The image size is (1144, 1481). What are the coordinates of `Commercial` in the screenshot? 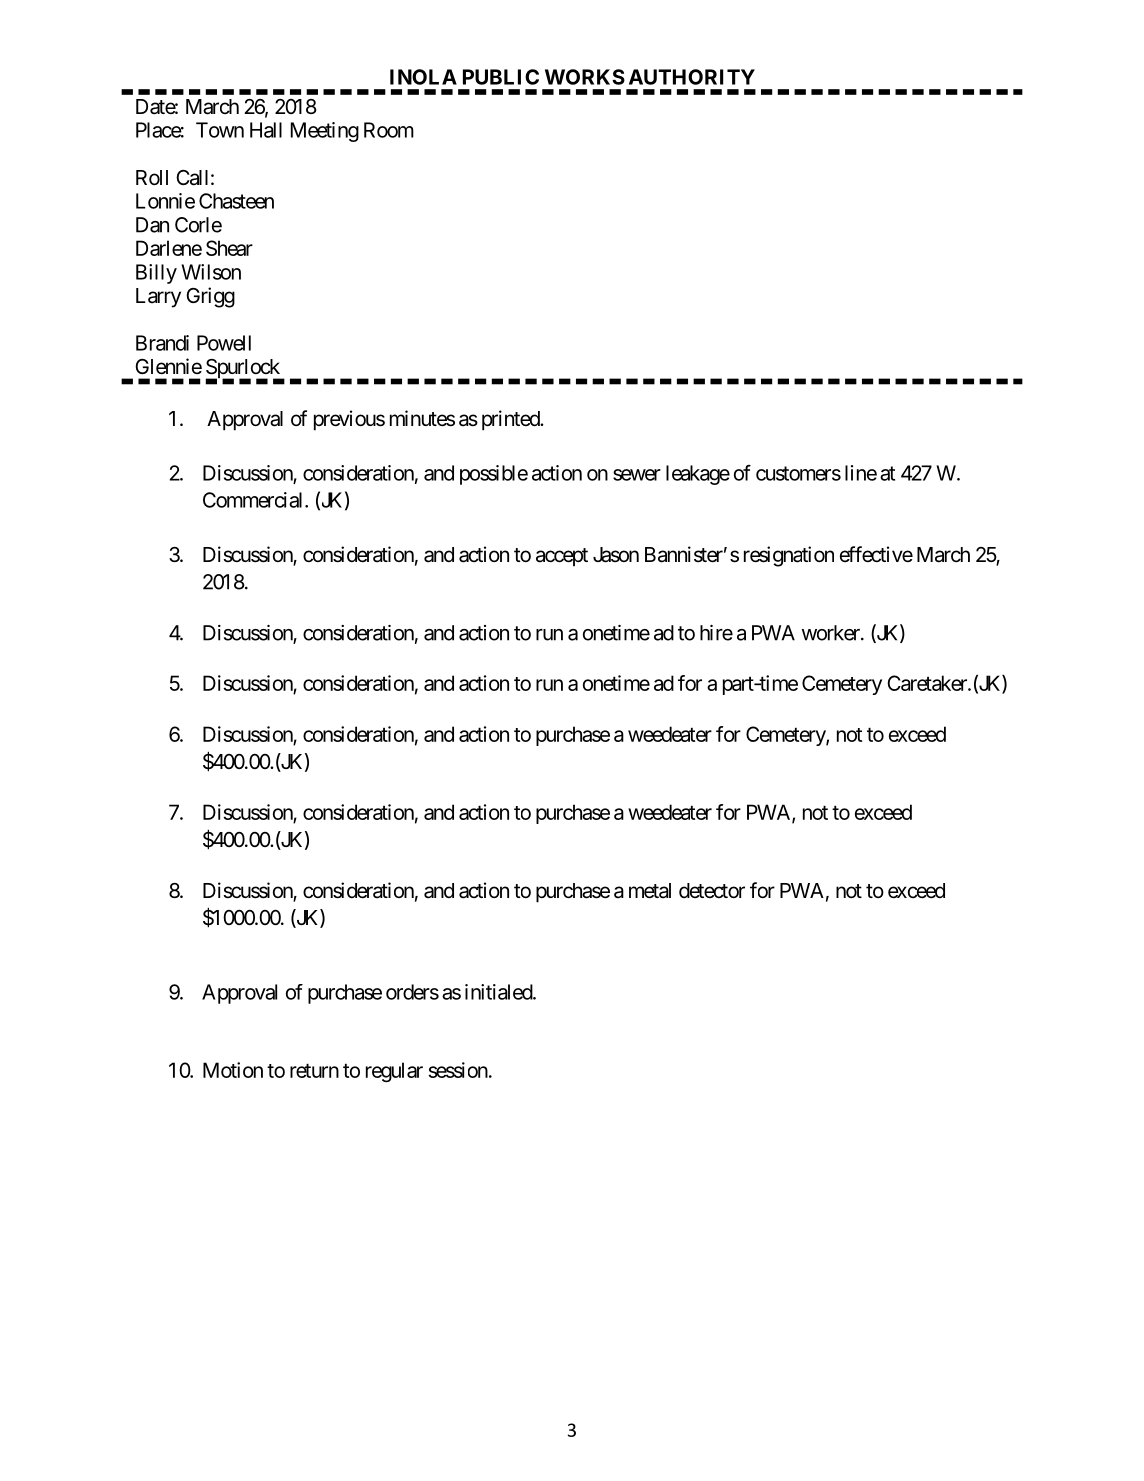 It's located at (254, 500).
